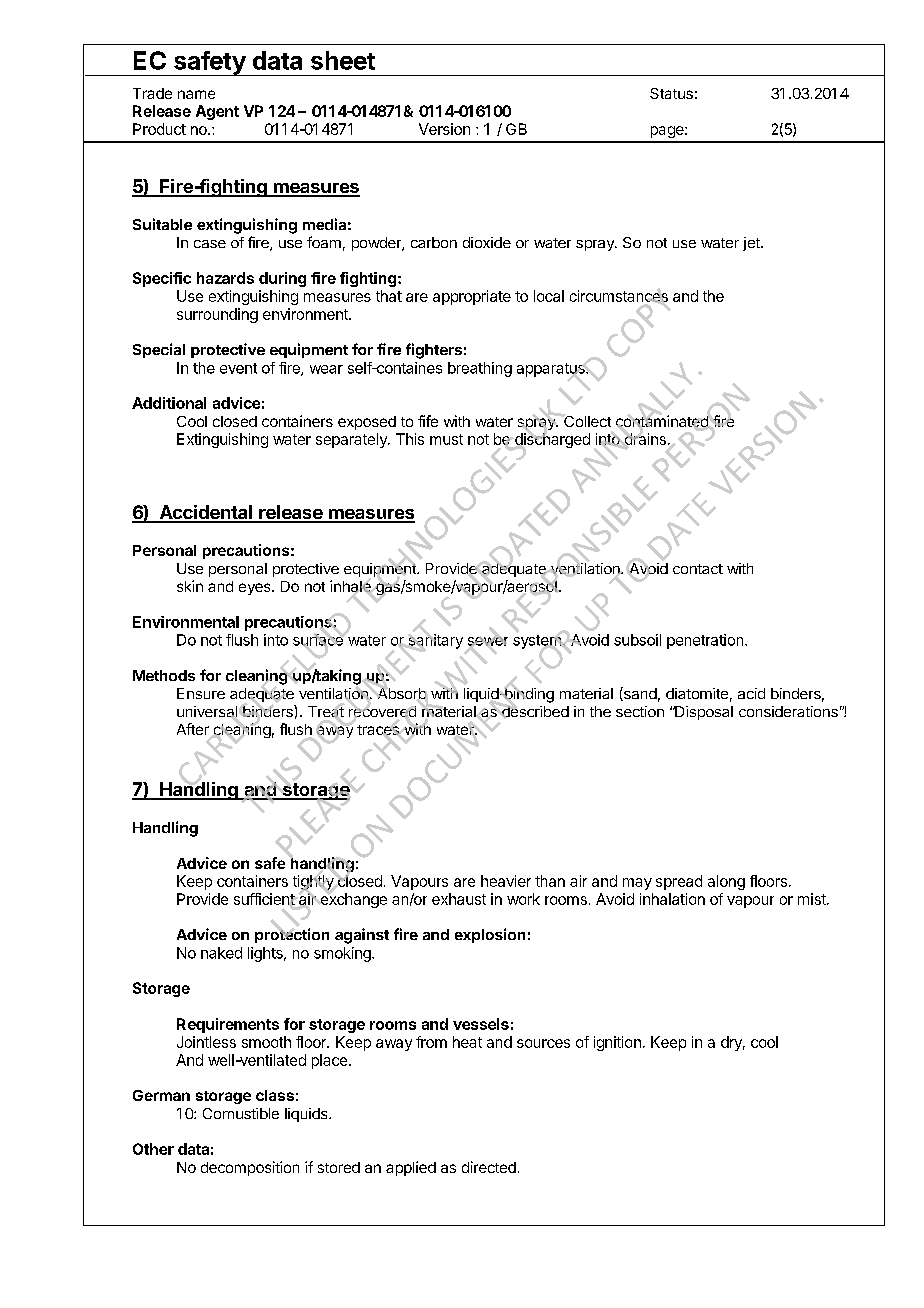  Describe the element at coordinates (506, 881) in the screenshot. I see `heavier` at that location.
